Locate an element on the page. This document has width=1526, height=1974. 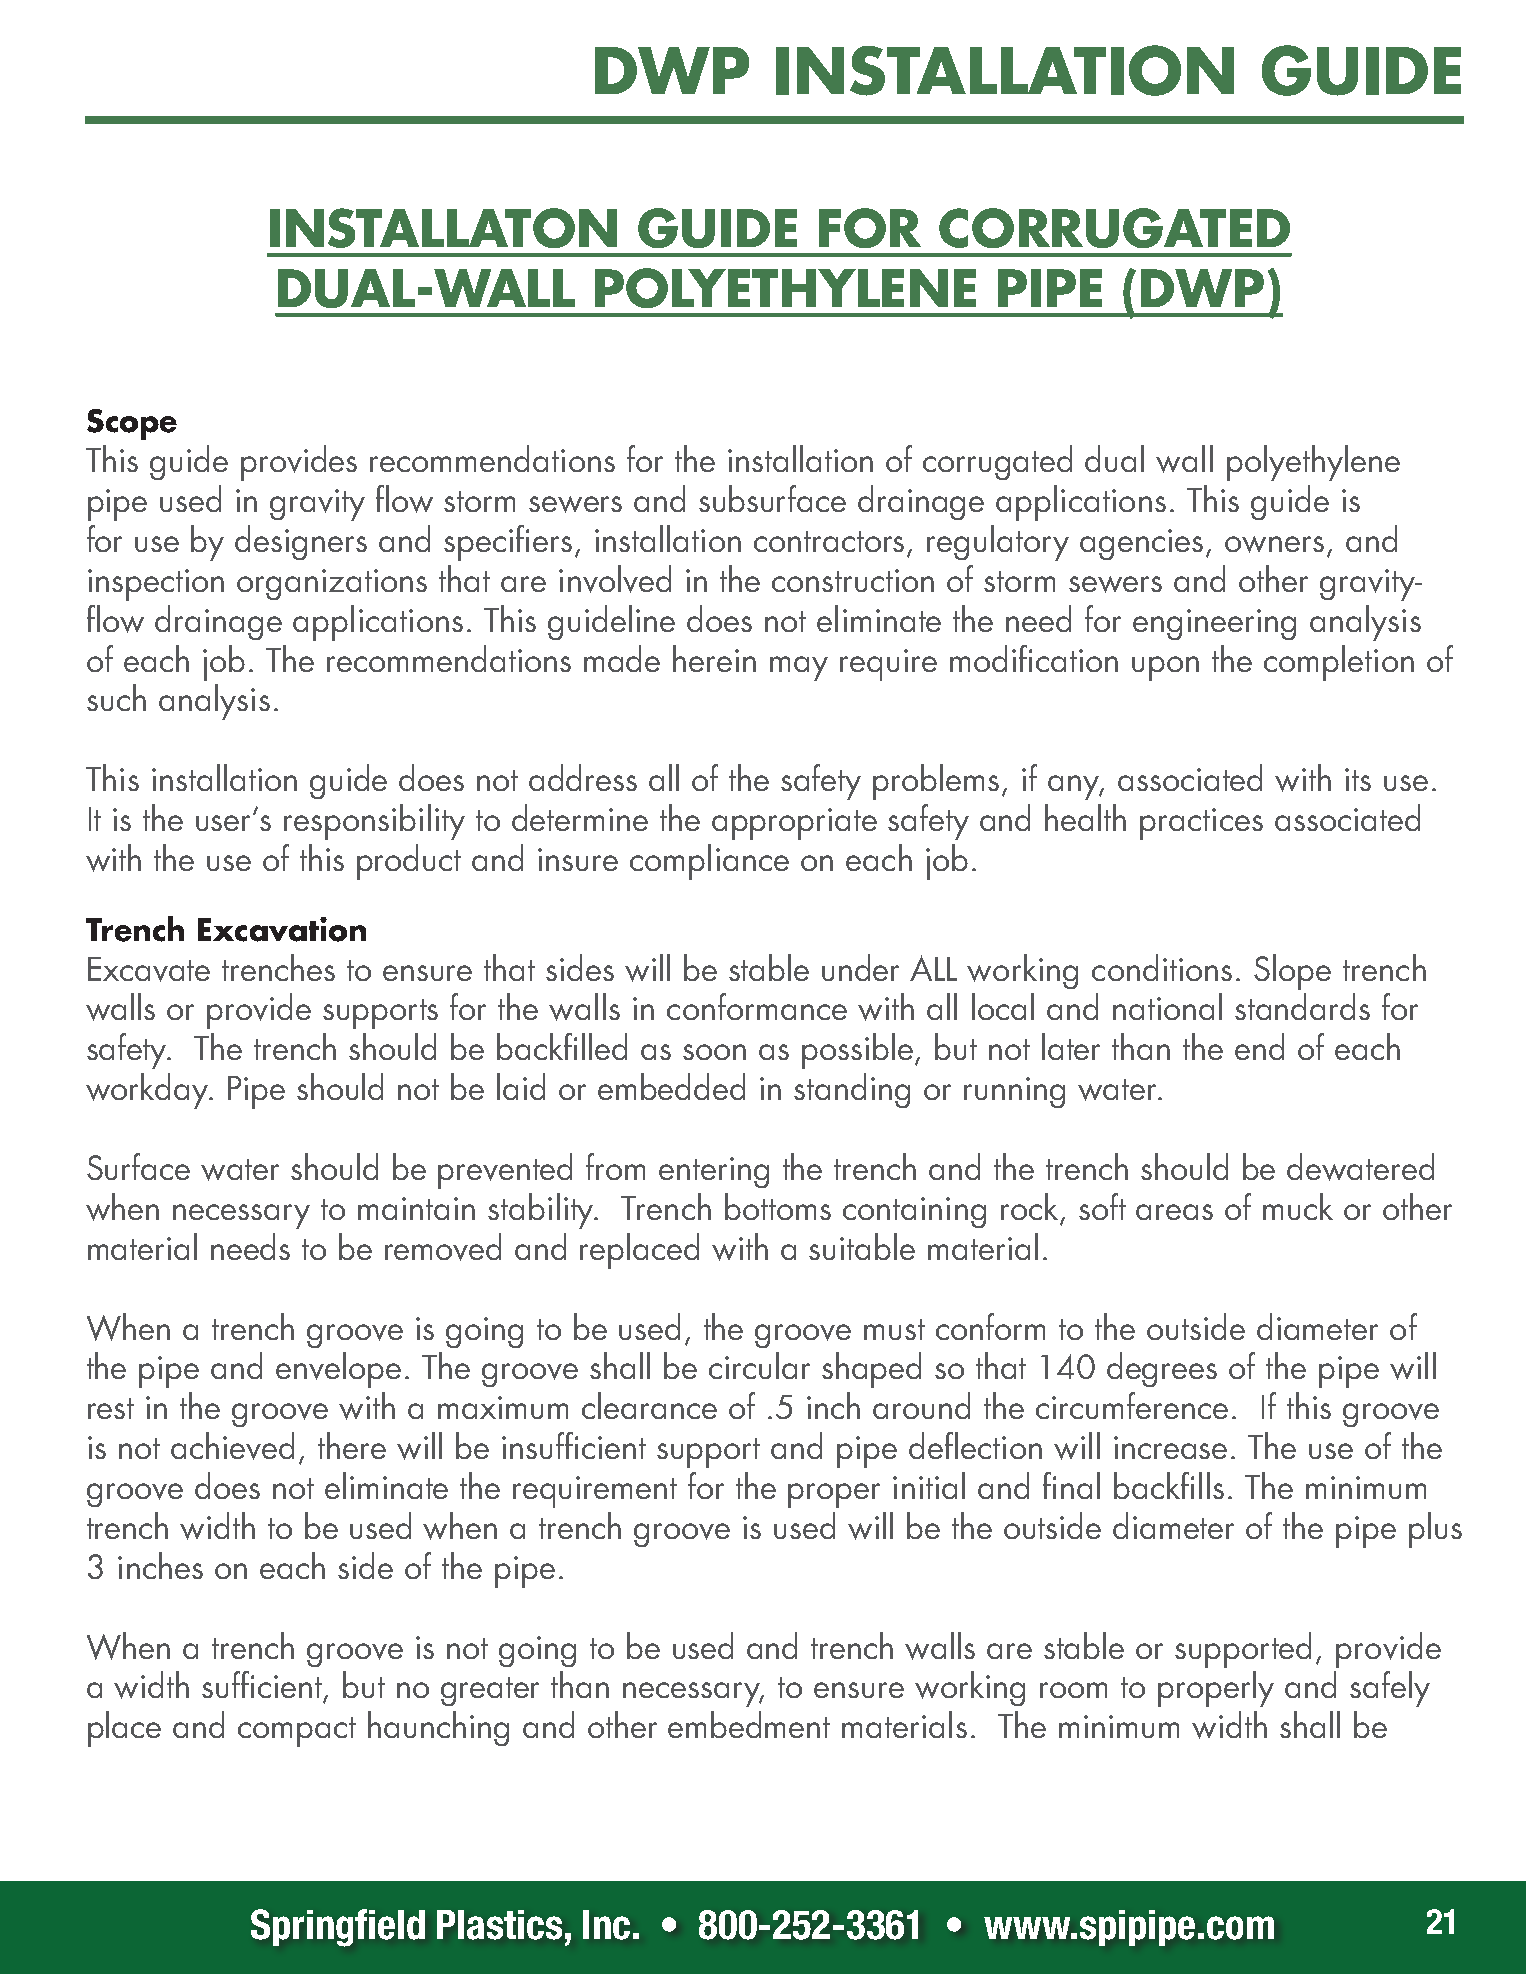
appropriate is located at coordinates (794, 824).
